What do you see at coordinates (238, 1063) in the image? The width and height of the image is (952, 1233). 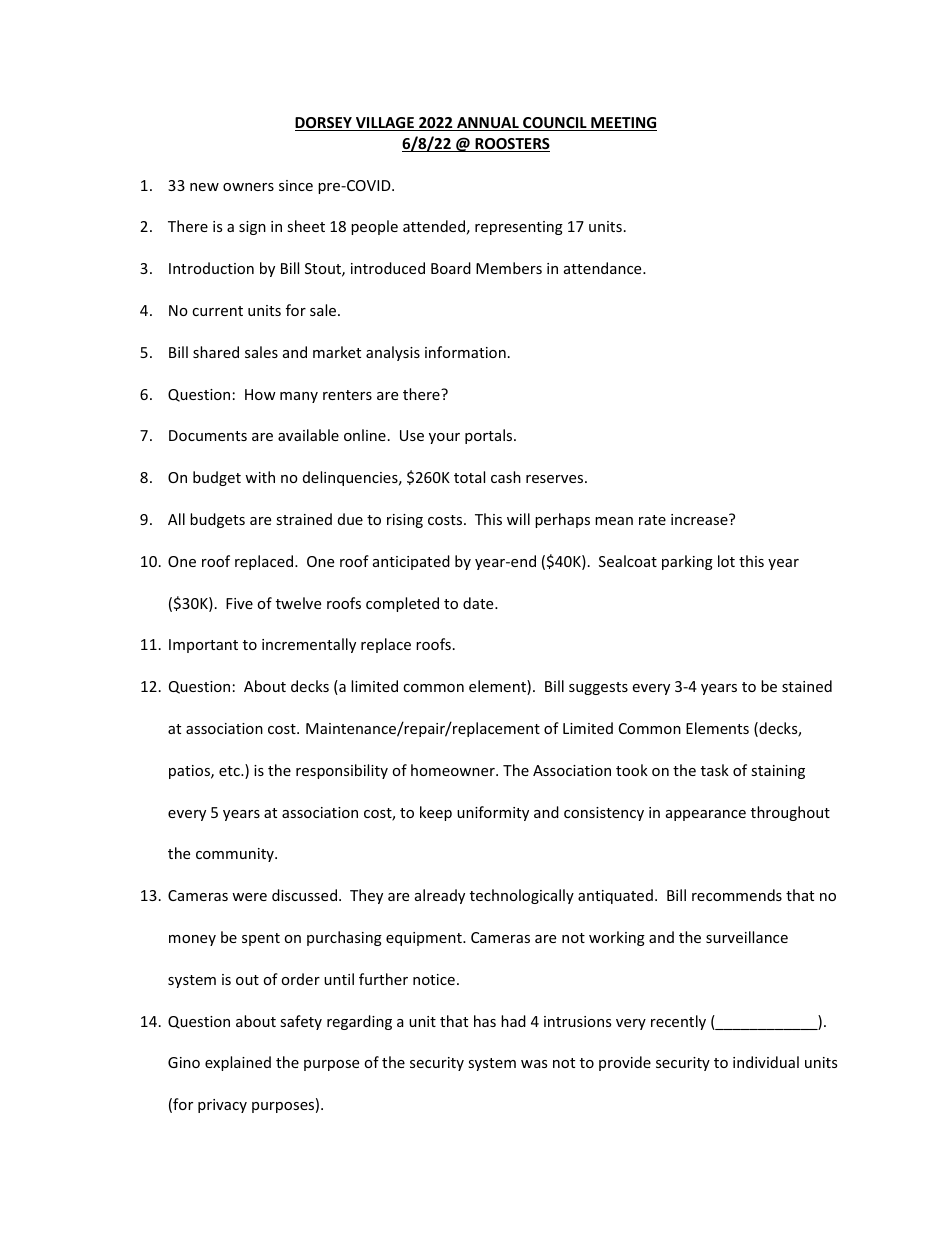 I see `explained` at bounding box center [238, 1063].
